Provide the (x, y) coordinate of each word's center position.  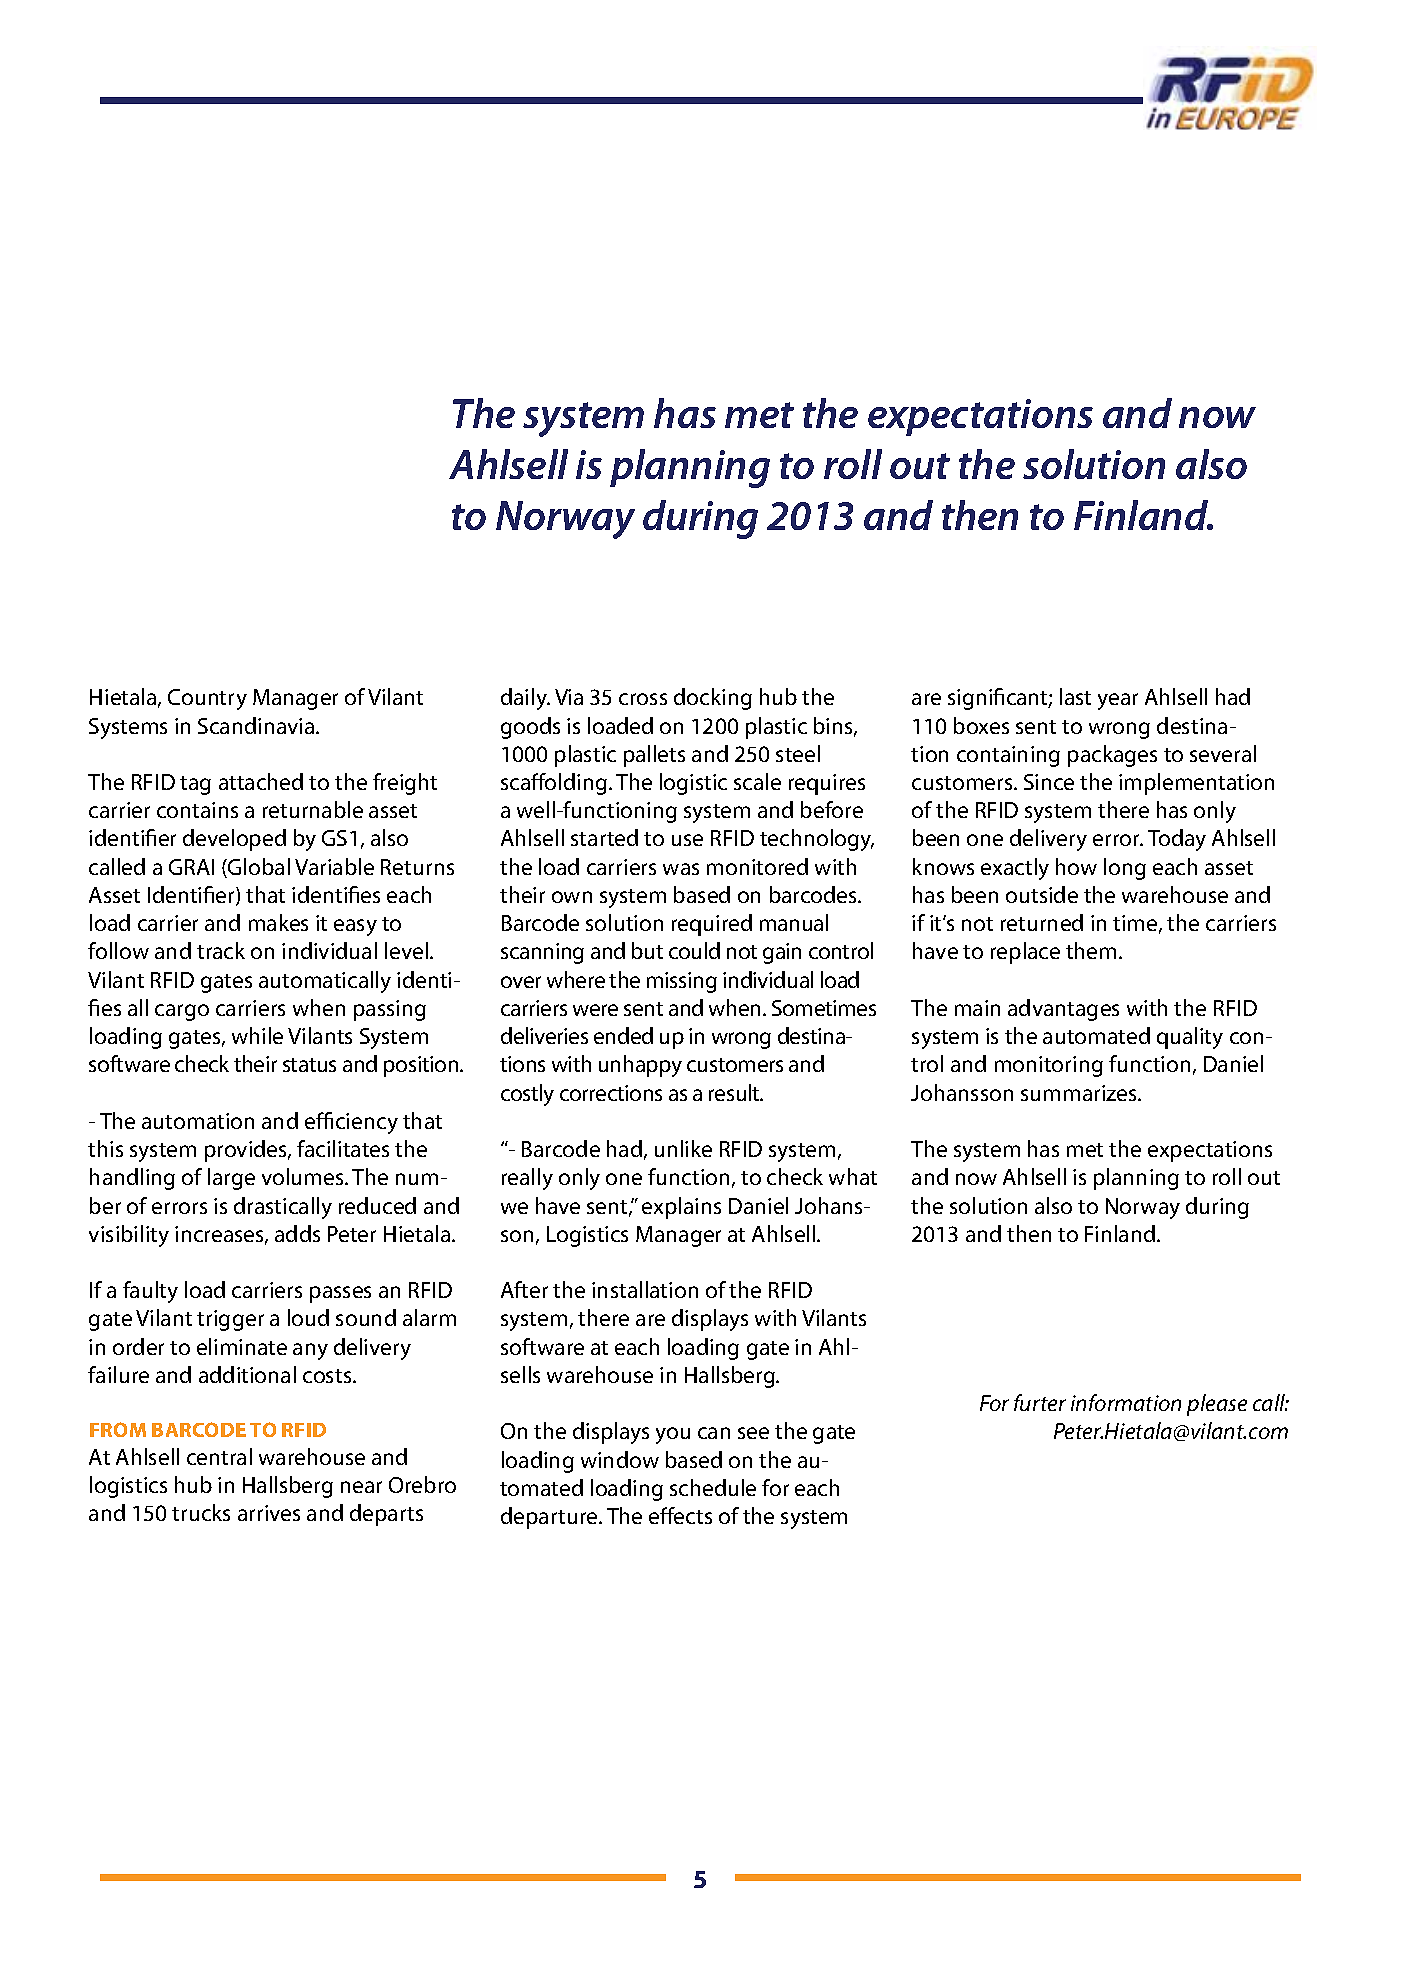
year (1118, 701)
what (853, 1176)
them (1091, 950)
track (221, 950)
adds (297, 1233)
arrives (269, 1513)
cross (643, 699)
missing (682, 982)
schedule (713, 1487)
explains (681, 1208)
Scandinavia (256, 725)
